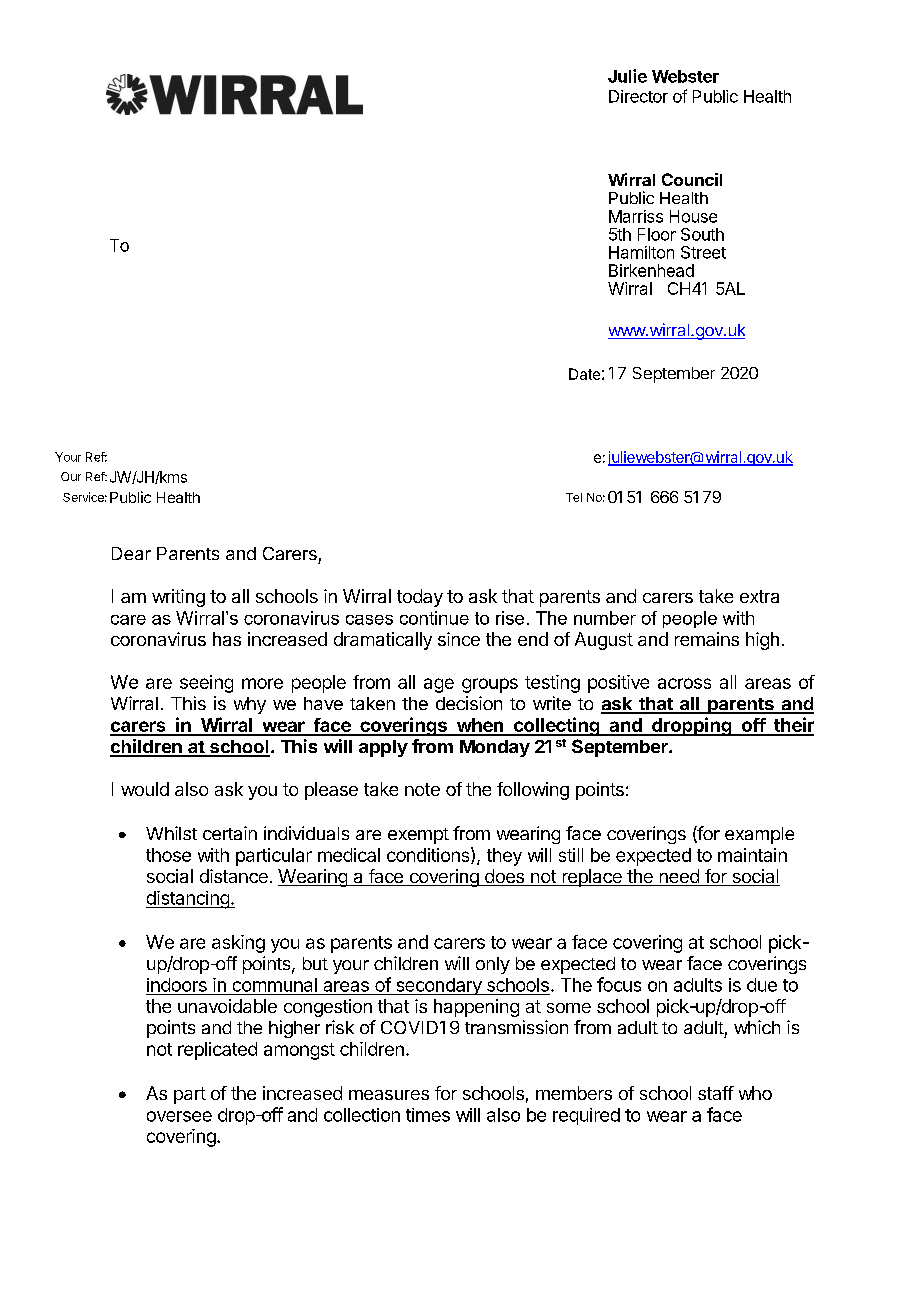 The width and height of the screenshot is (924, 1308). Describe the element at coordinates (217, 1051) in the screenshot. I see `replicated` at that location.
